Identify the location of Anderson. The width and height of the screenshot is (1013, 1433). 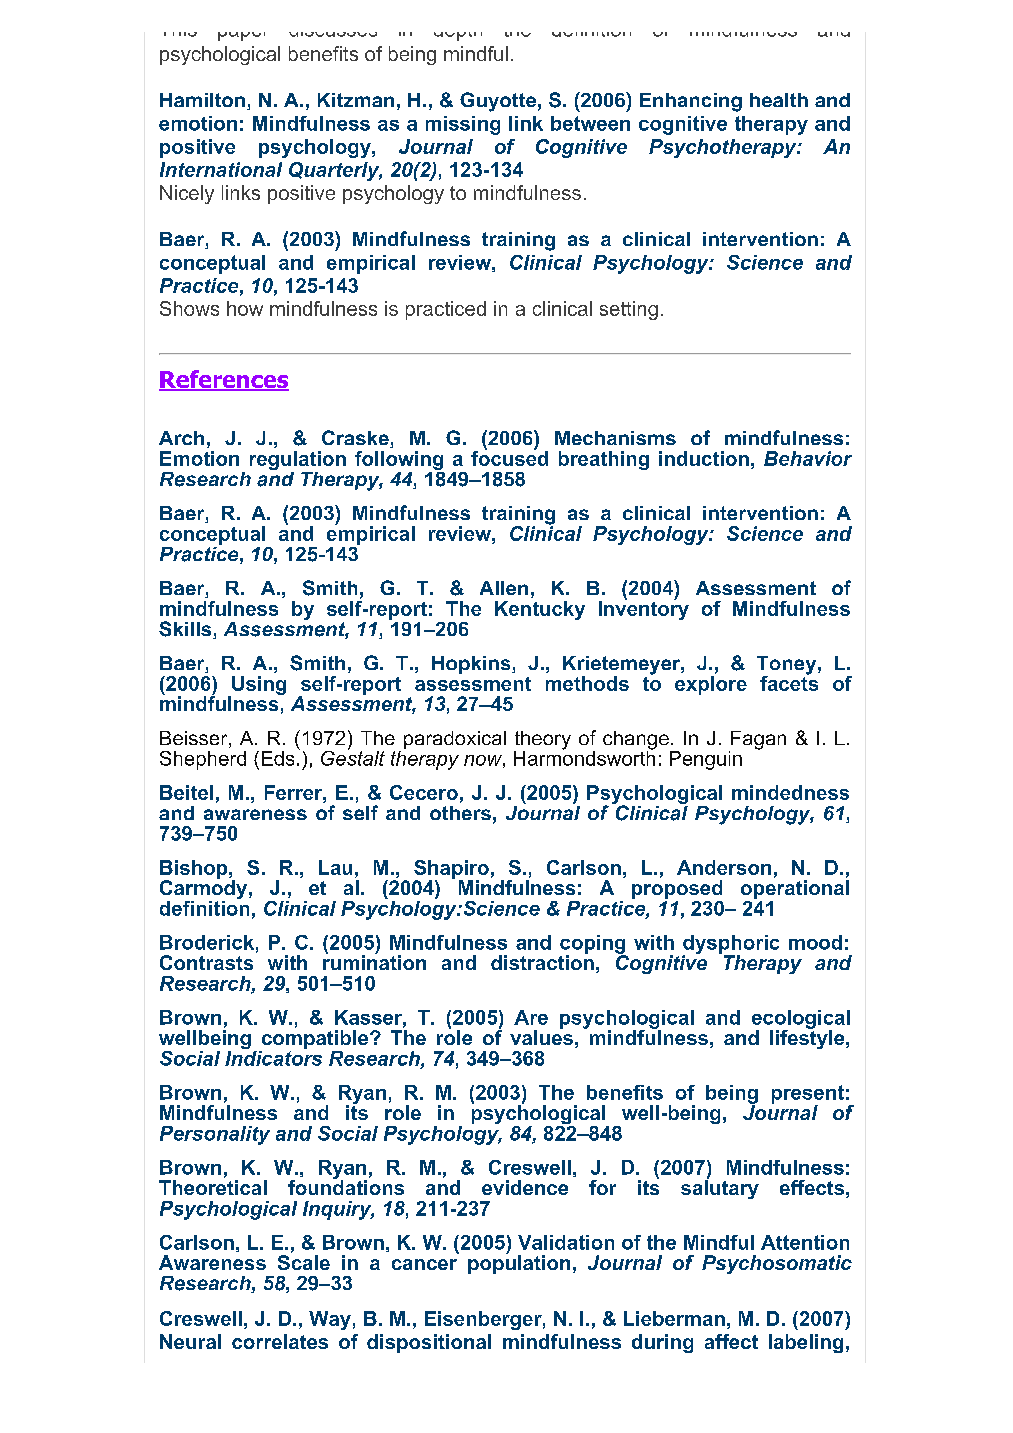
(724, 867).
